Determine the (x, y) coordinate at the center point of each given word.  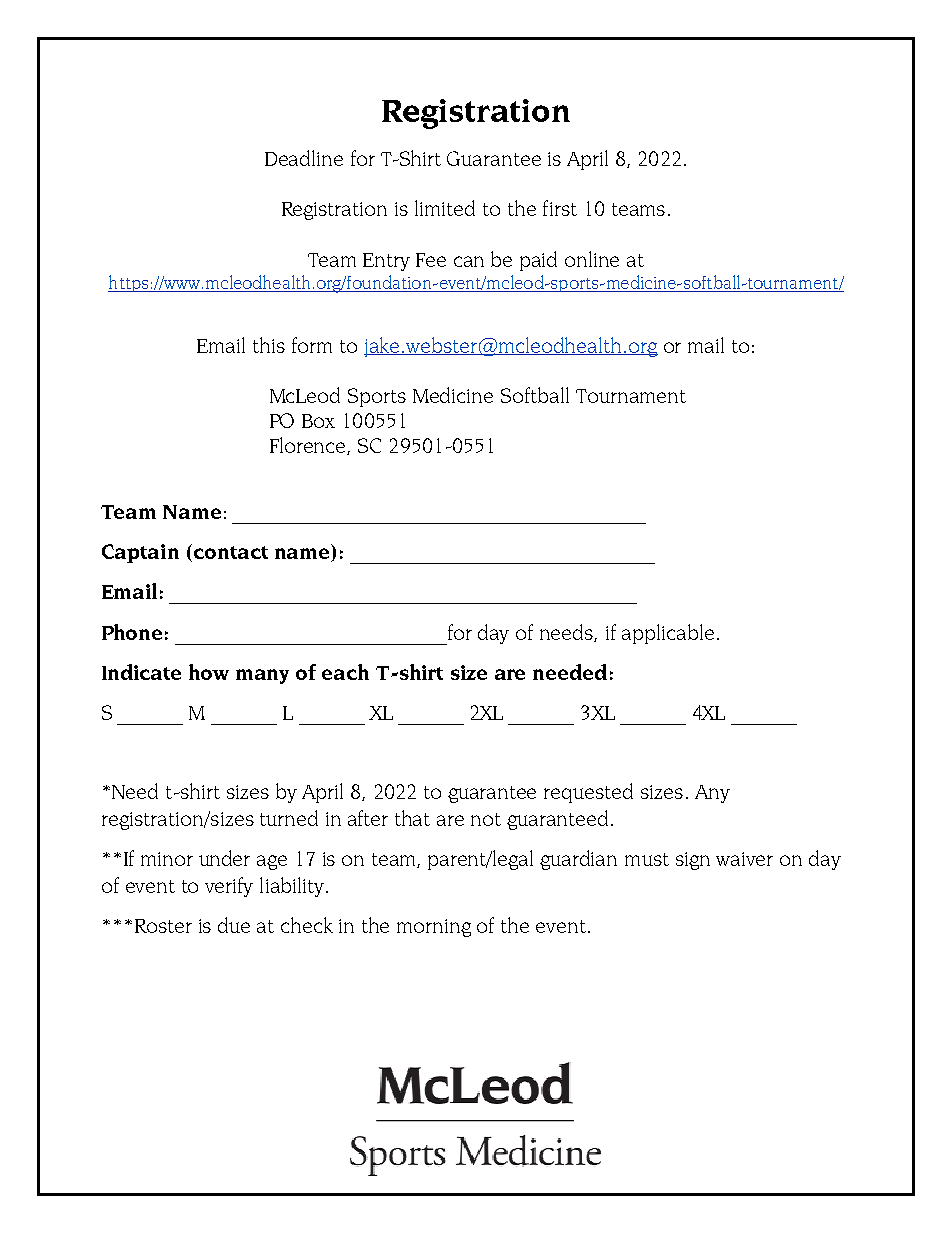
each (345, 672)
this (269, 345)
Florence (309, 446)
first (560, 208)
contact (231, 552)
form (312, 345)
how (209, 672)
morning (434, 928)
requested (588, 793)
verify (229, 887)
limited (445, 208)
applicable (668, 634)
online (592, 259)
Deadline (304, 158)
